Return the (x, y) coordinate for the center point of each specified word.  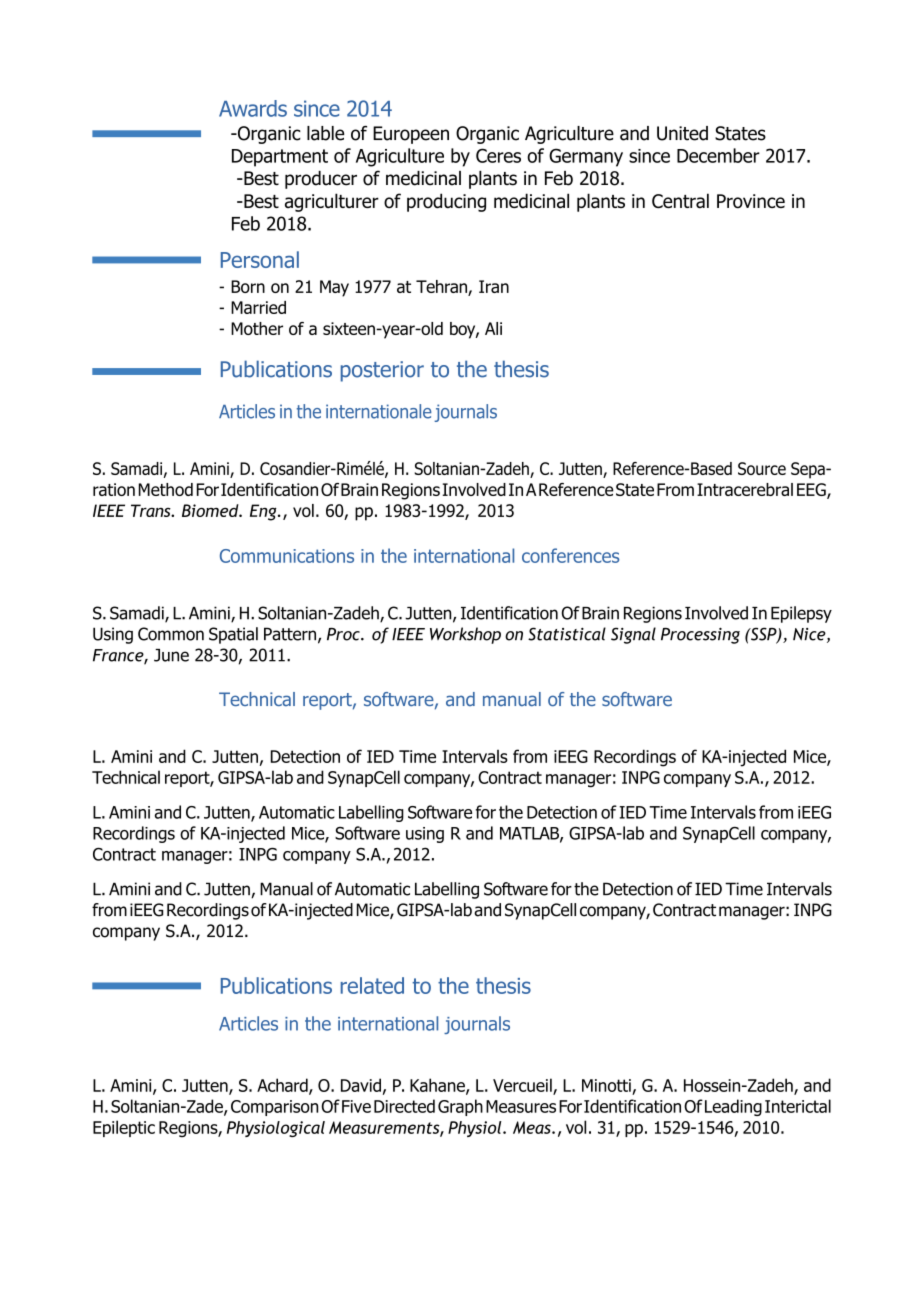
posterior (382, 371)
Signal (633, 635)
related (372, 985)
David (361, 1085)
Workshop (465, 635)
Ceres (498, 155)
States (740, 133)
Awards (253, 108)
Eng (264, 512)
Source (762, 468)
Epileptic (124, 1128)
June (171, 655)
